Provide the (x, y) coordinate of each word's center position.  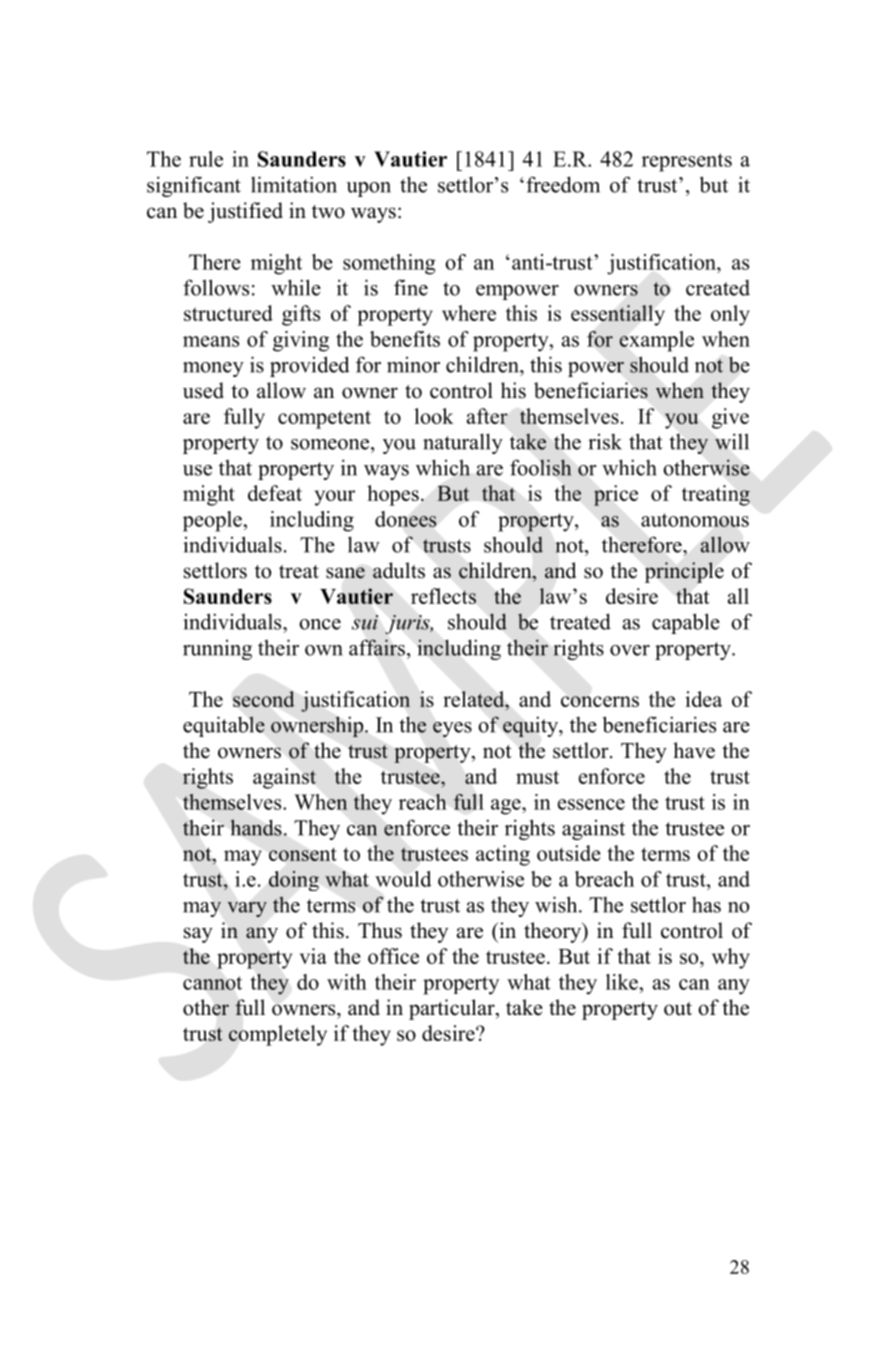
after (487, 416)
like (623, 982)
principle (684, 572)
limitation (294, 184)
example (656, 341)
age (507, 807)
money (213, 369)
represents (687, 162)
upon (368, 189)
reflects (443, 596)
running (217, 650)
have (694, 750)
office (393, 956)
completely (278, 1035)
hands (256, 827)
